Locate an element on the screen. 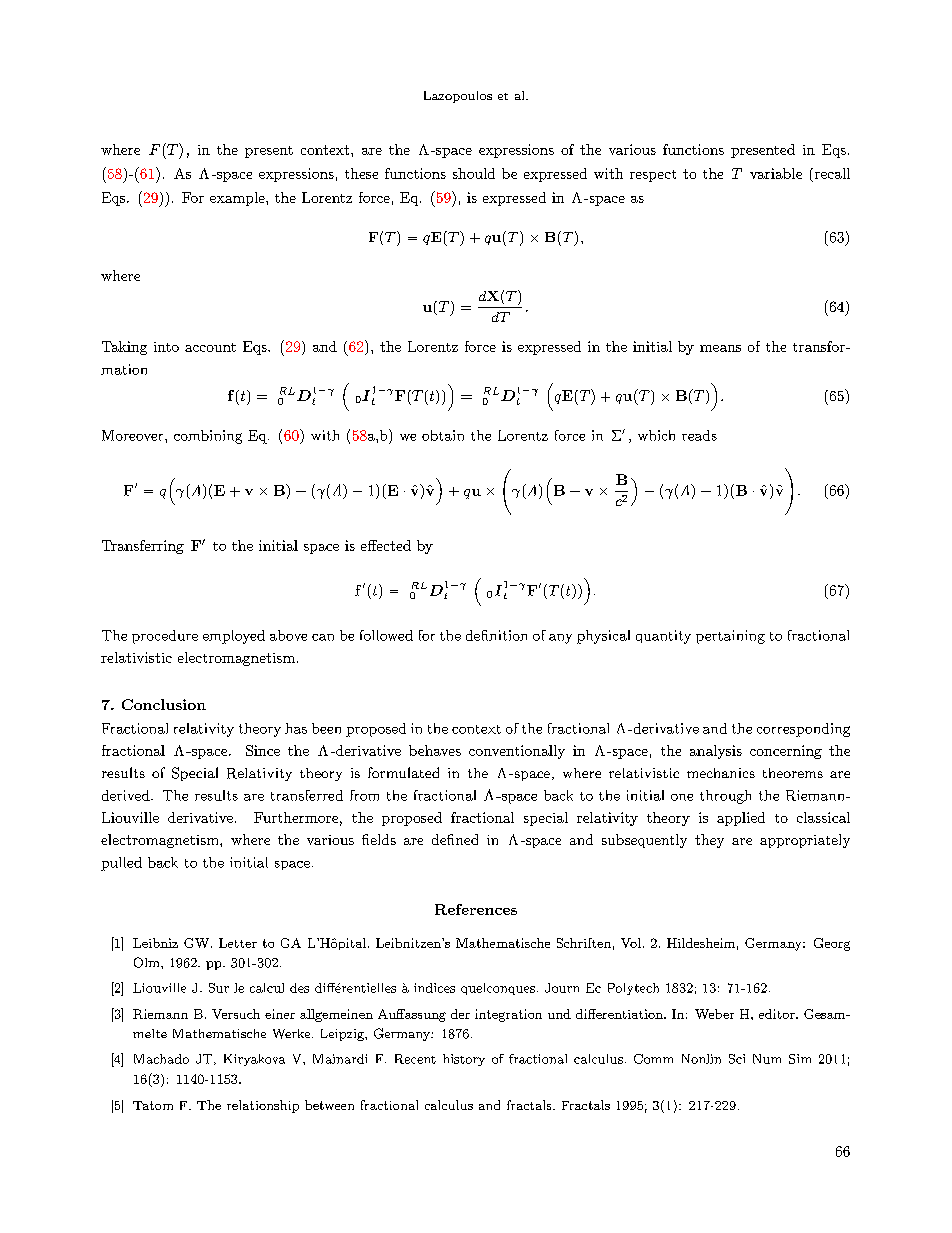  variable is located at coordinates (776, 173).
